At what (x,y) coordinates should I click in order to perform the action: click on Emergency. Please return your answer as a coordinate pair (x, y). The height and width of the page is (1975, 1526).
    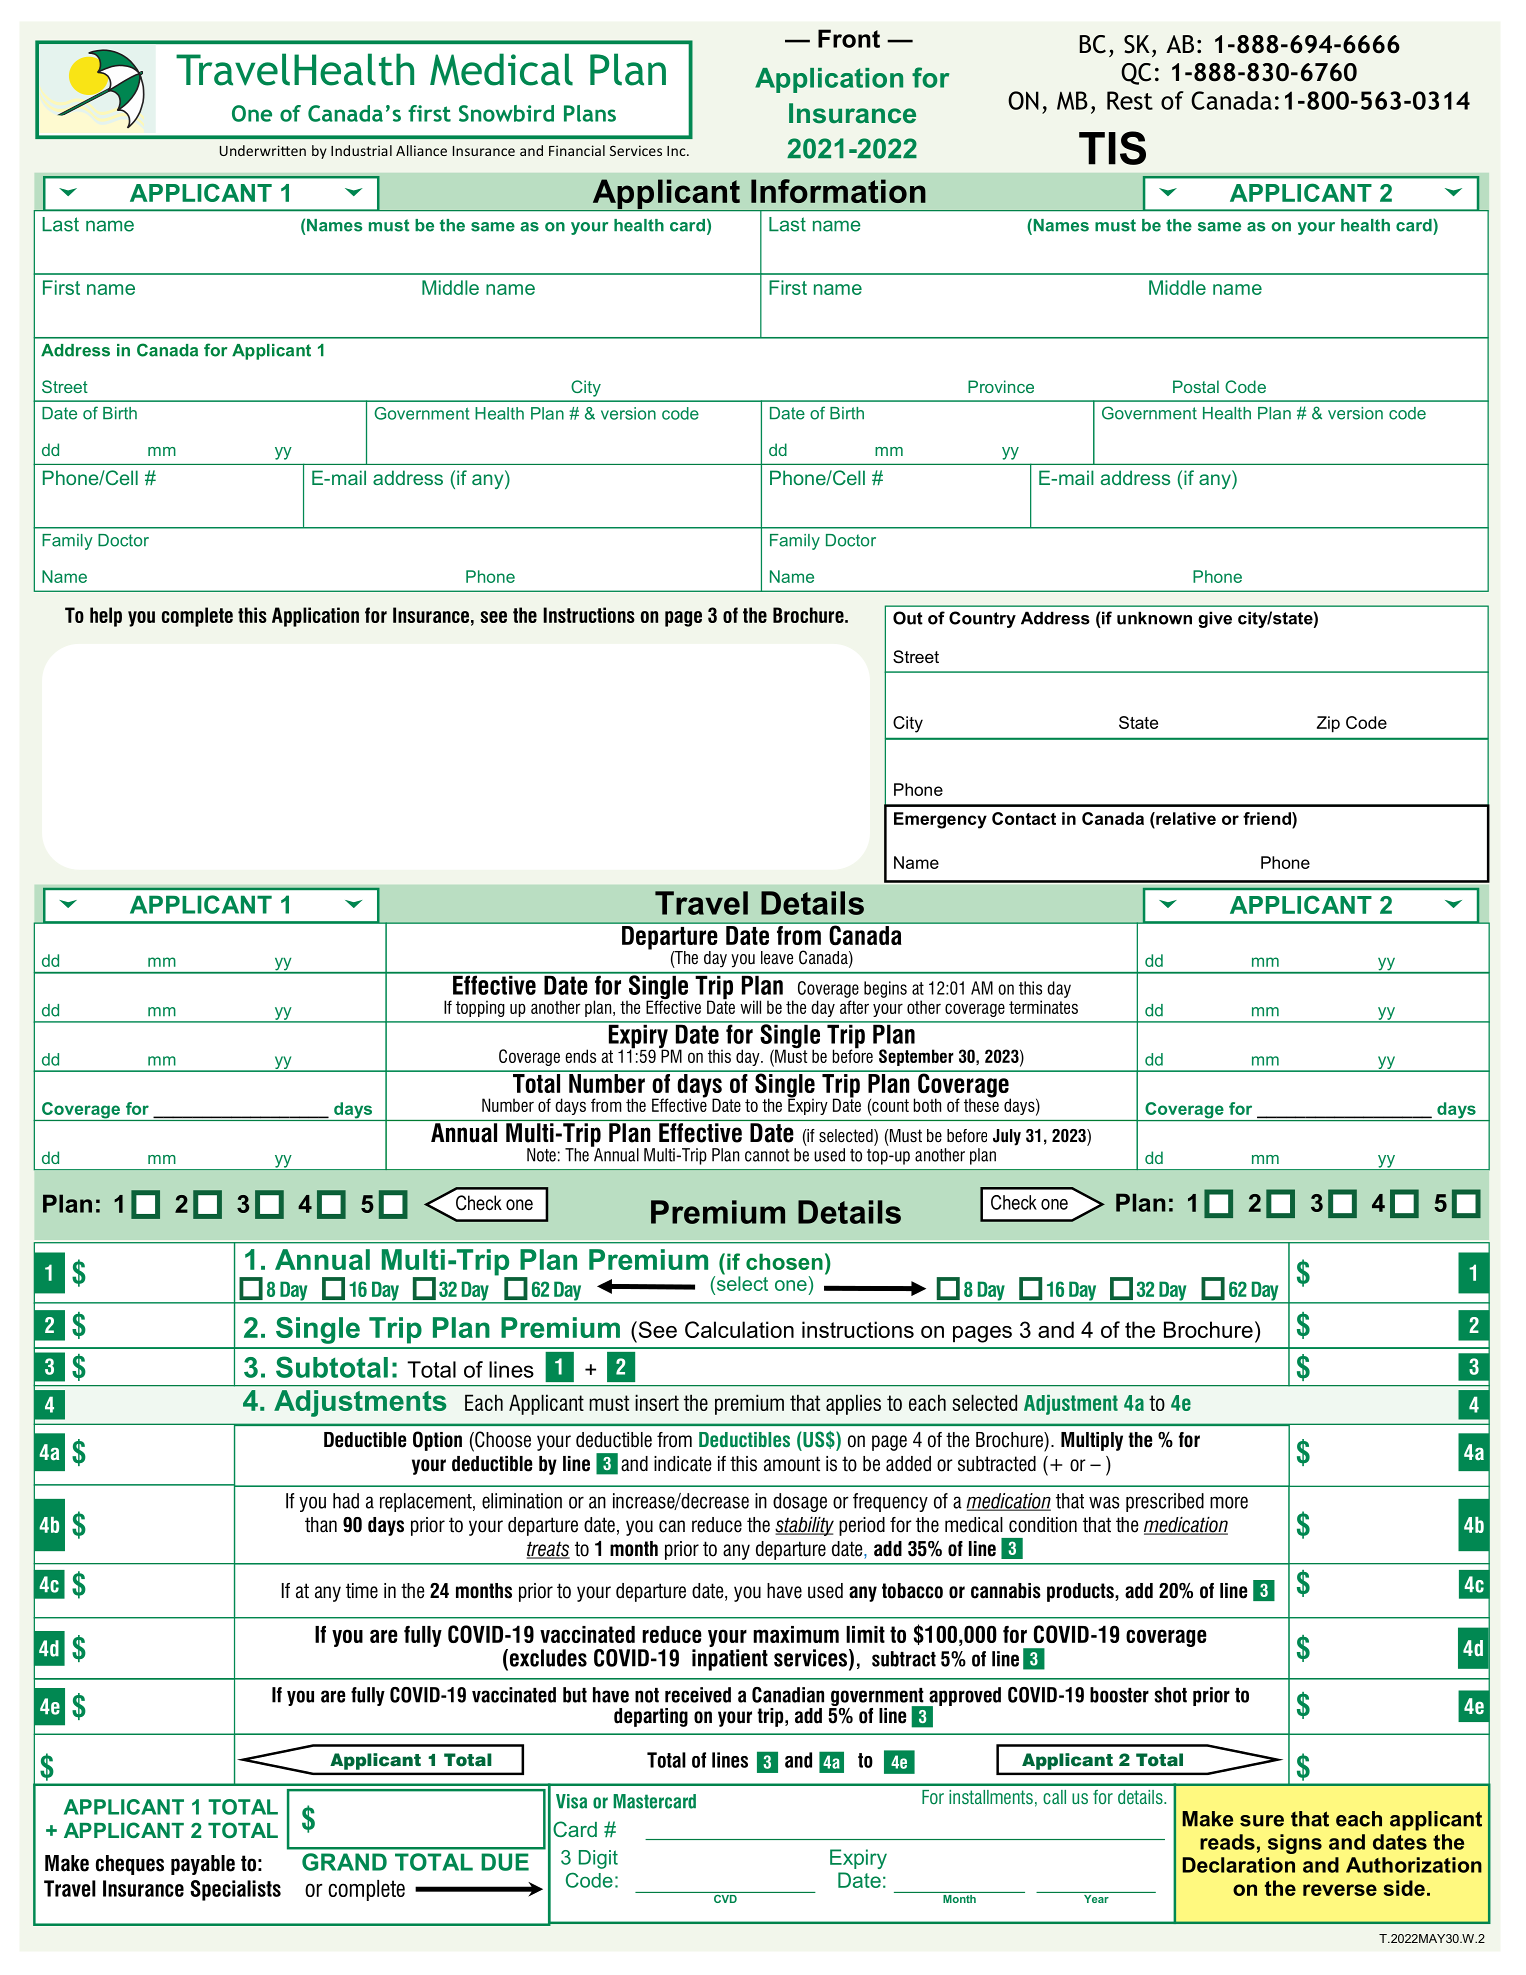
    Looking at the image, I should click on (940, 820).
